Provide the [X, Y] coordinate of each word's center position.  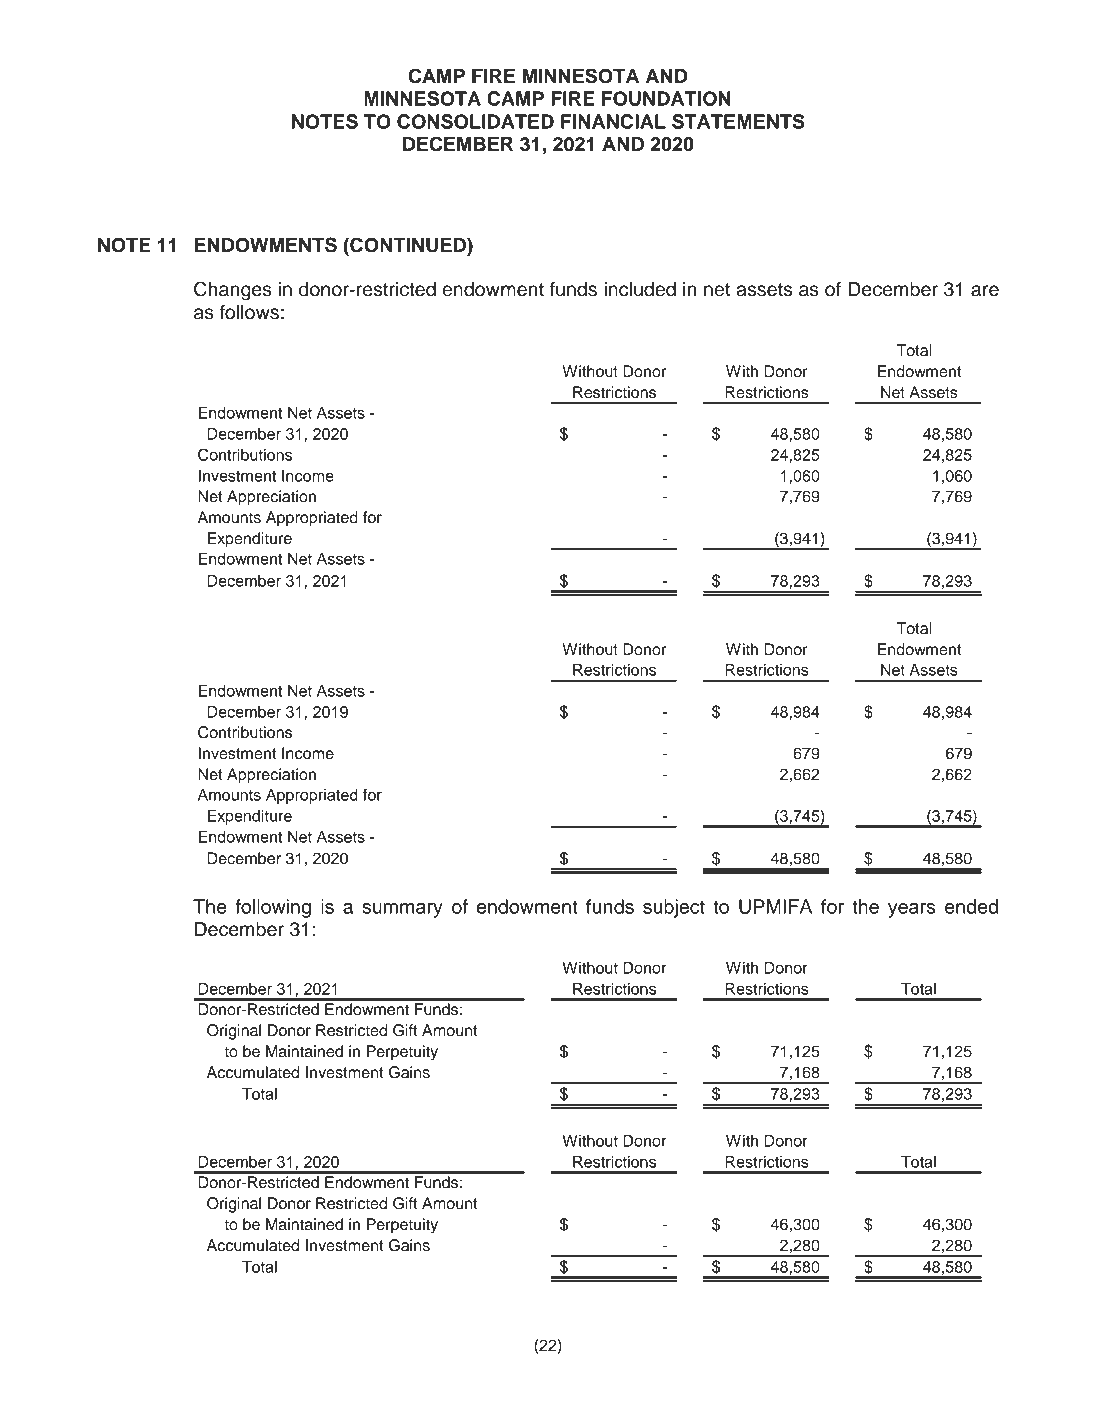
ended [971, 906]
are [985, 291]
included [640, 289]
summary [402, 910]
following [273, 908]
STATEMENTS [738, 121]
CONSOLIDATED [475, 121]
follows [249, 312]
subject [674, 908]
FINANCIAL [613, 121]
